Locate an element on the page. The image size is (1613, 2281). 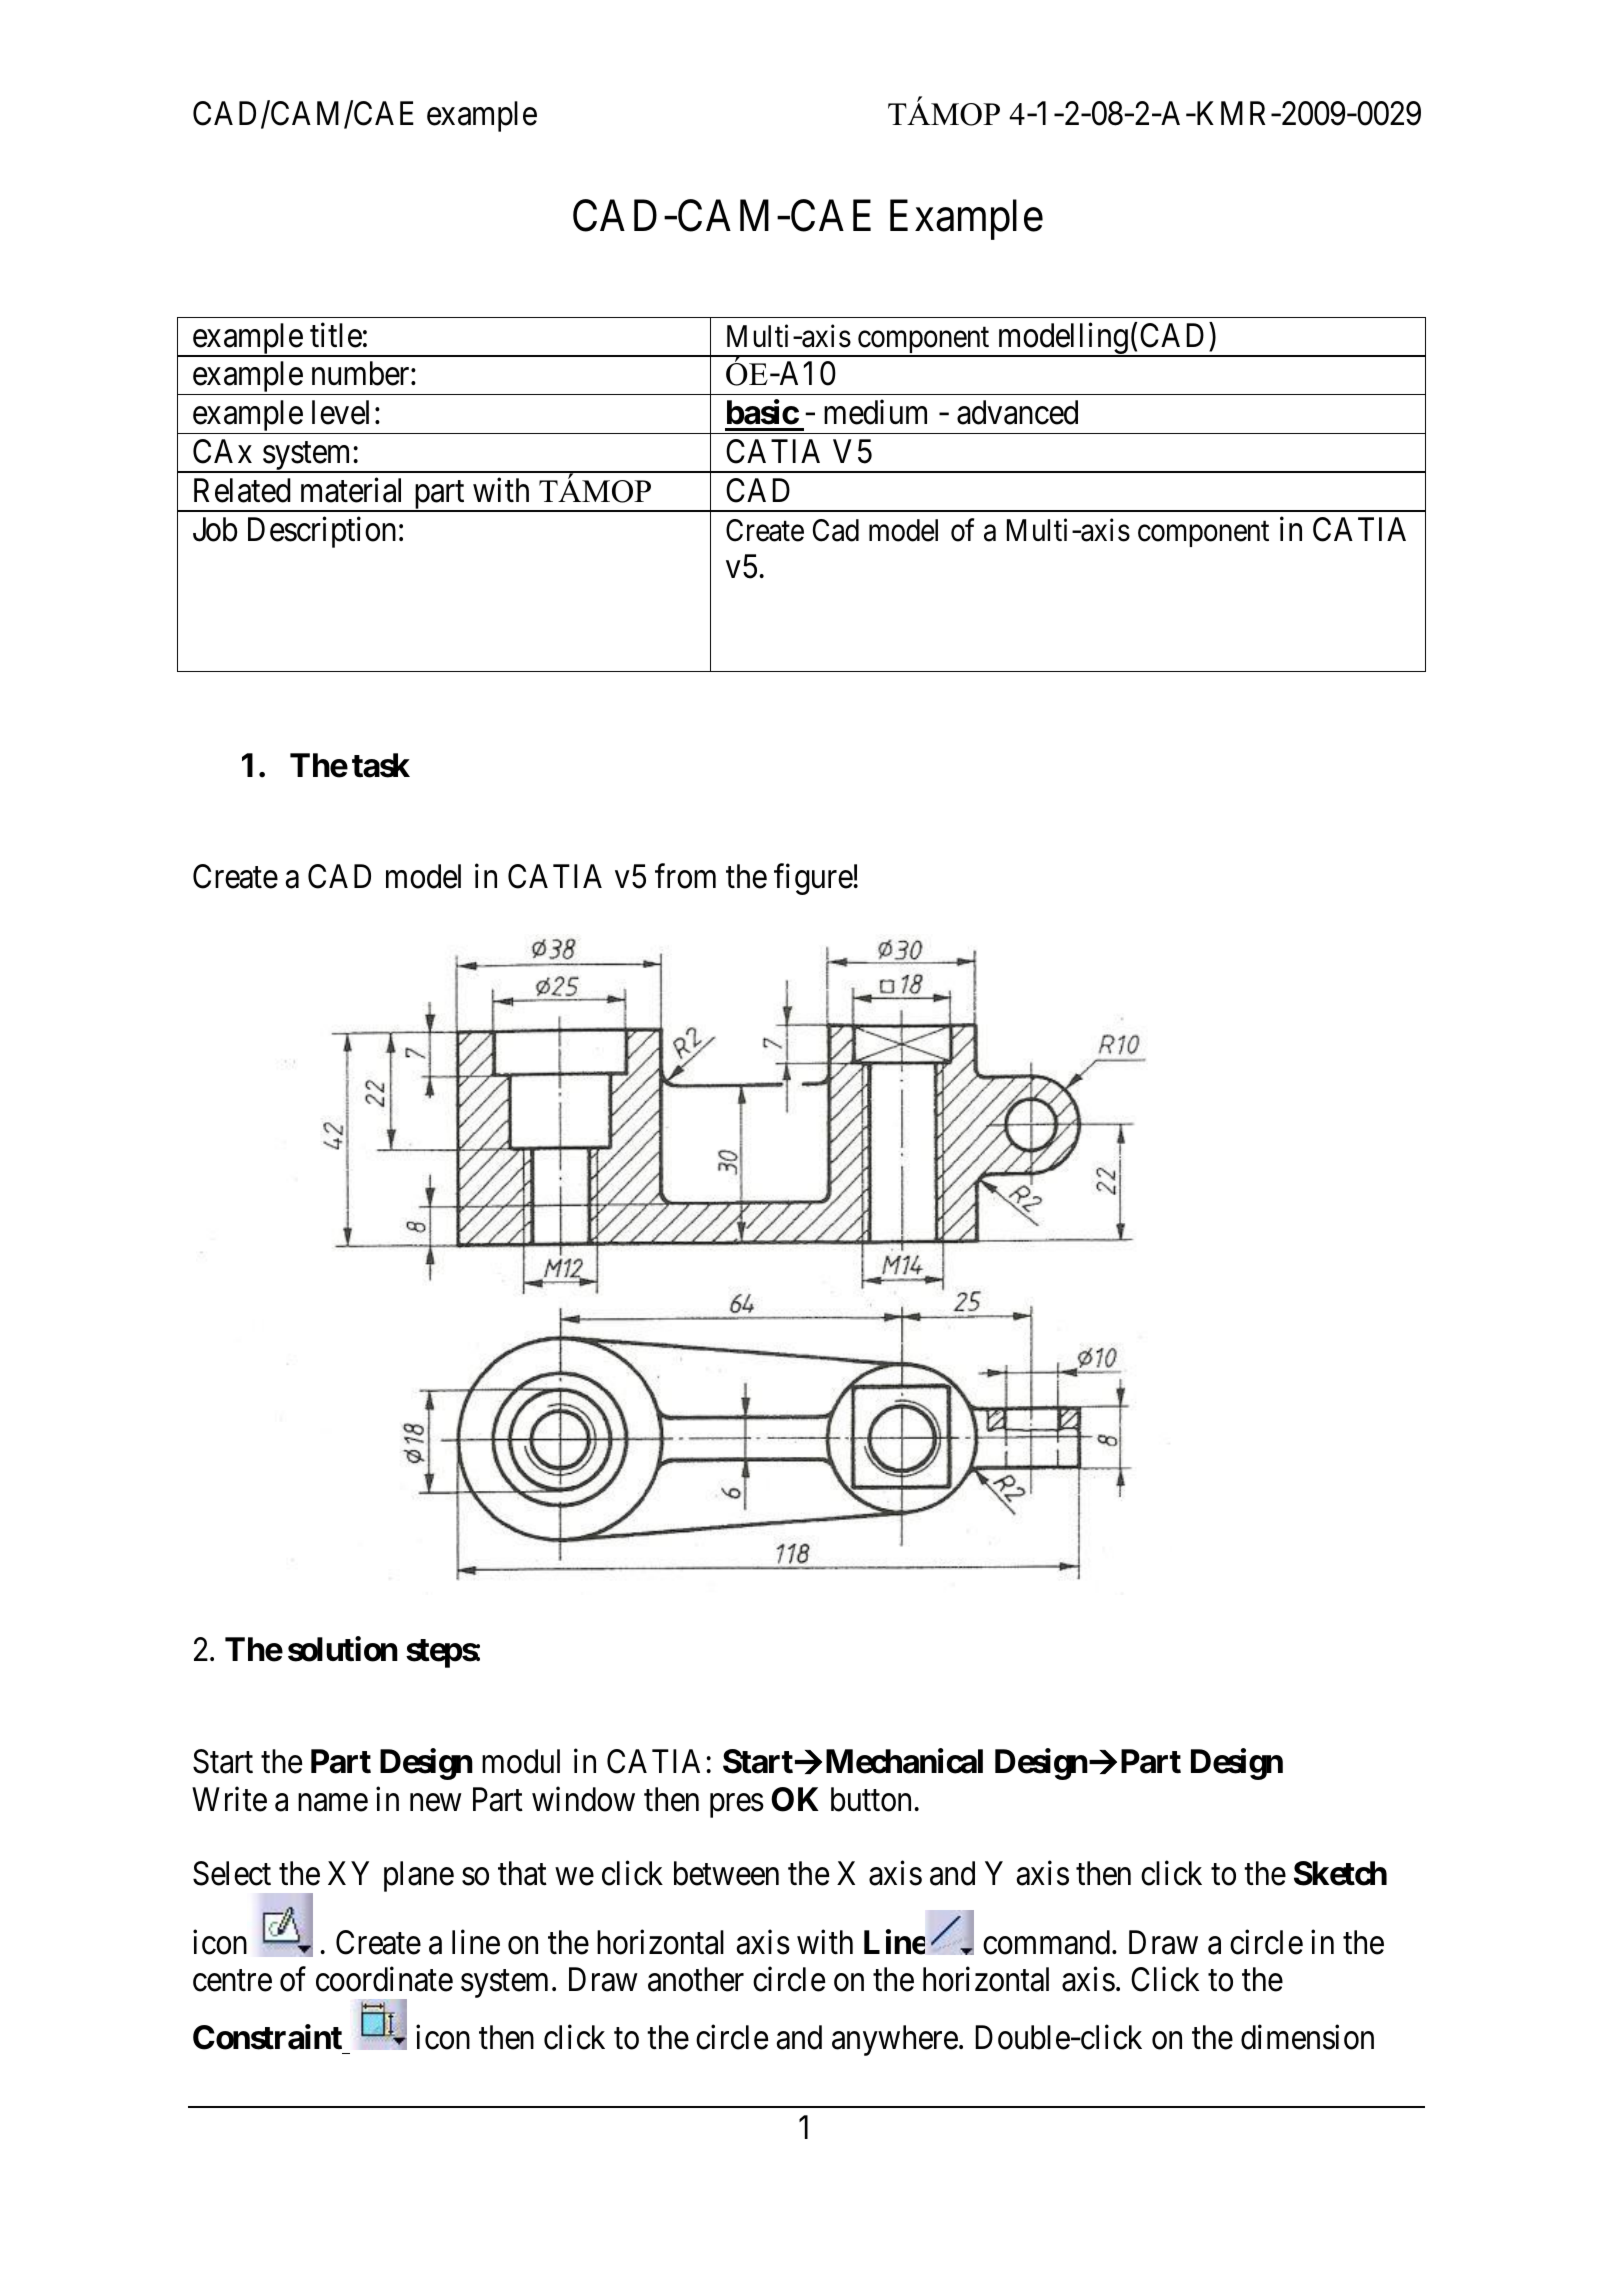
coordinate is located at coordinates (384, 1979).
